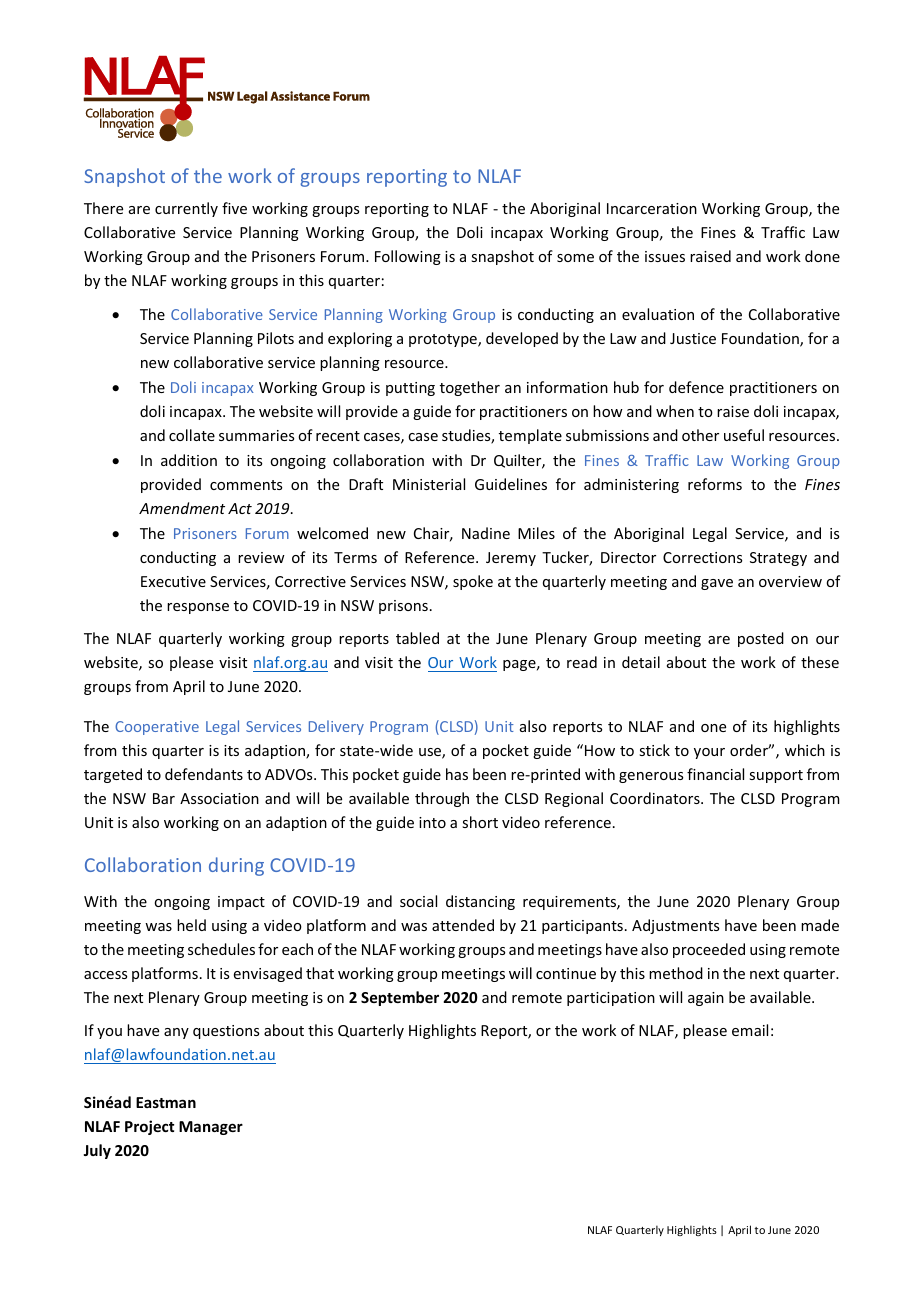 The height and width of the screenshot is (1308, 924). Describe the element at coordinates (665, 256) in the screenshot. I see `issues` at that location.
